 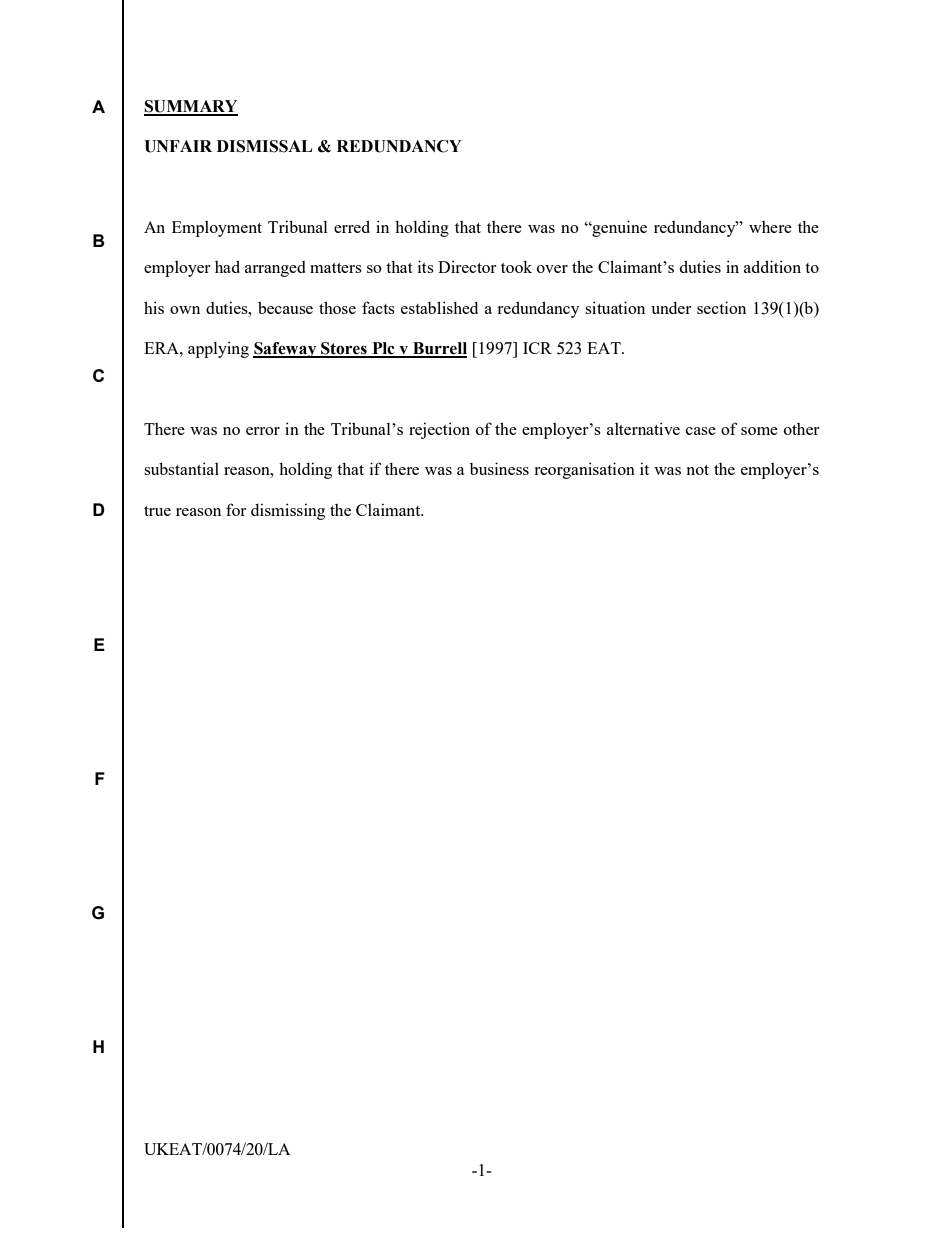 What do you see at coordinates (772, 266) in the document?
I see `addition` at bounding box center [772, 266].
